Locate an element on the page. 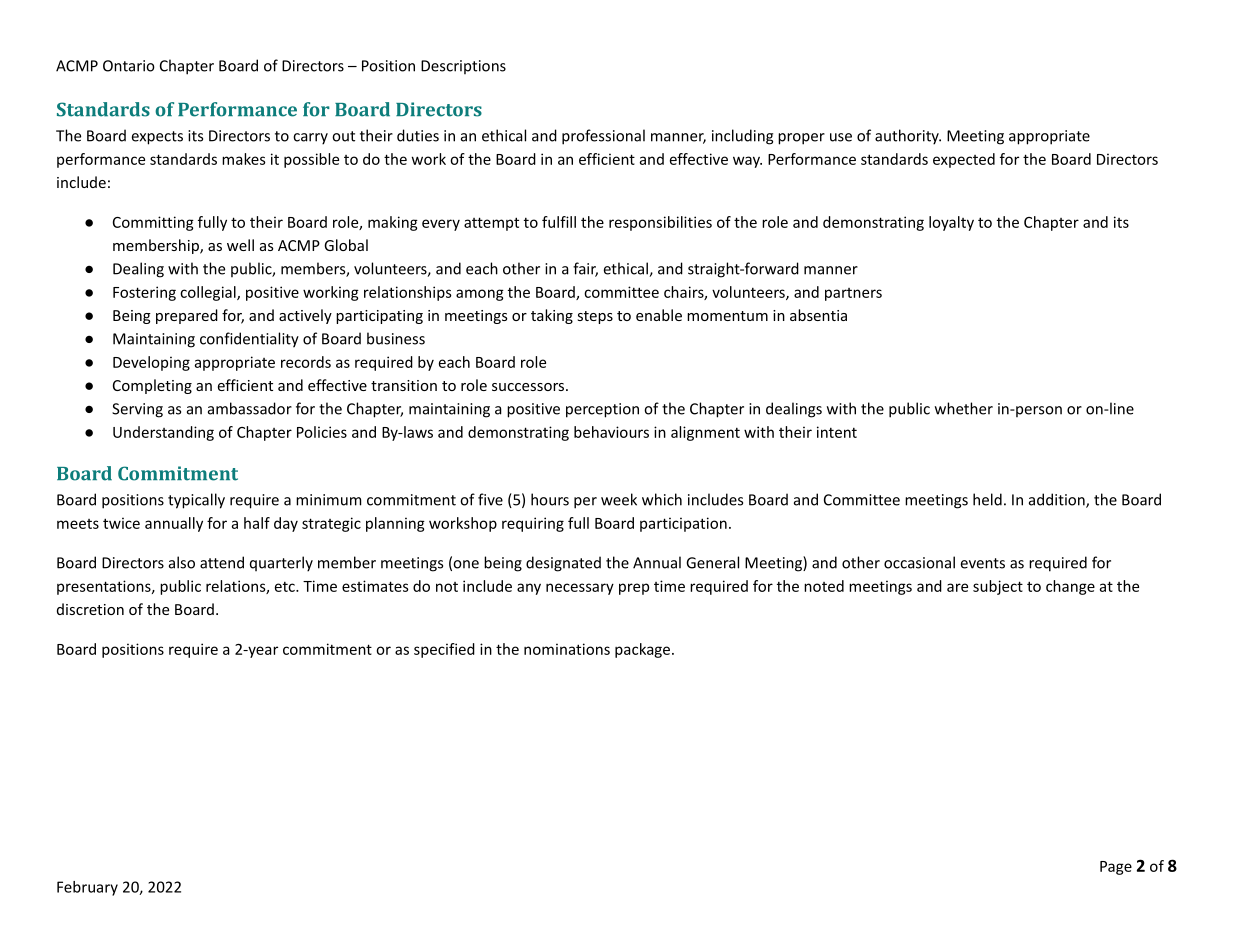 This image has height=952, width=1233. loyalty is located at coordinates (951, 223).
